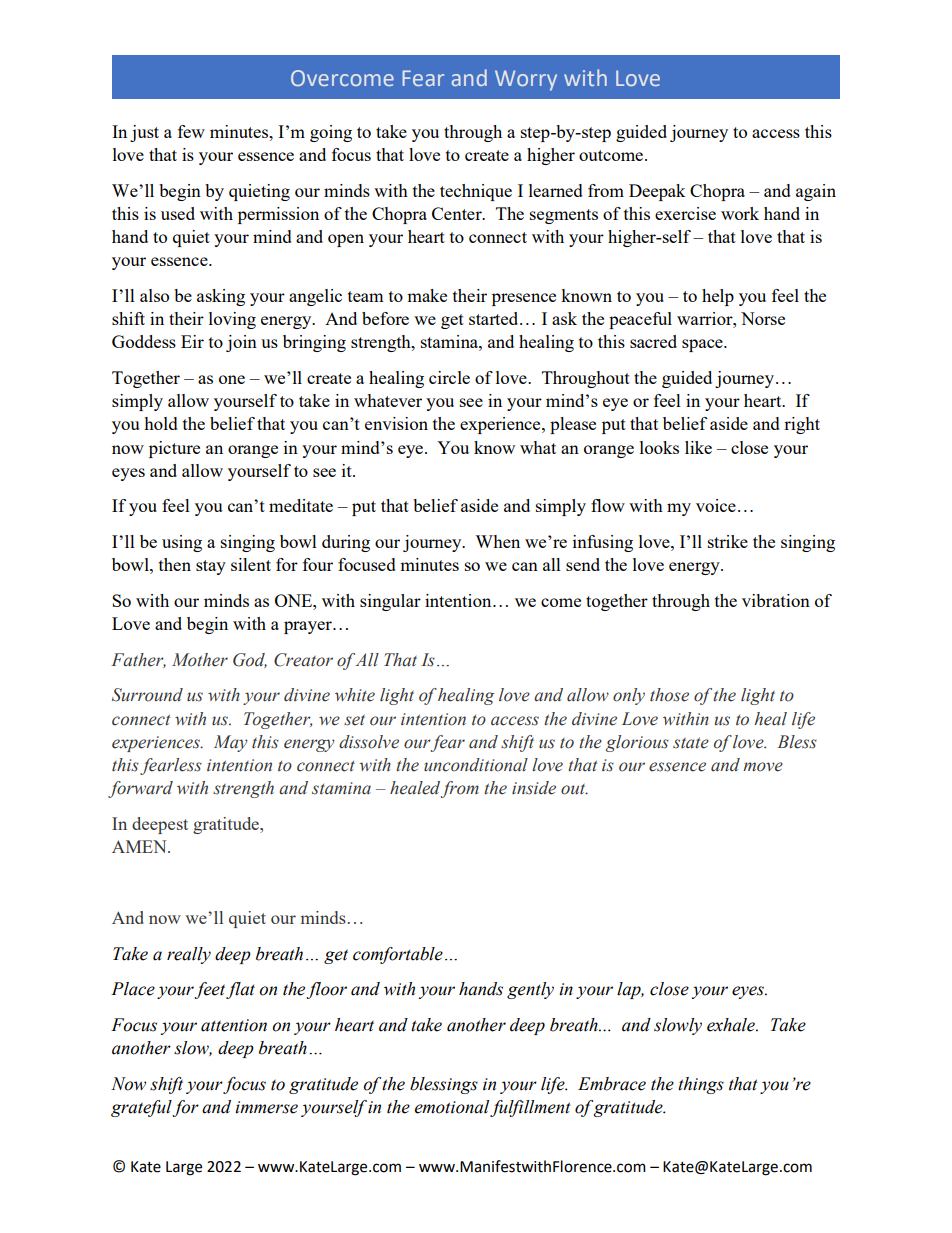  What do you see at coordinates (497, 541) in the screenshot?
I see `When` at bounding box center [497, 541].
